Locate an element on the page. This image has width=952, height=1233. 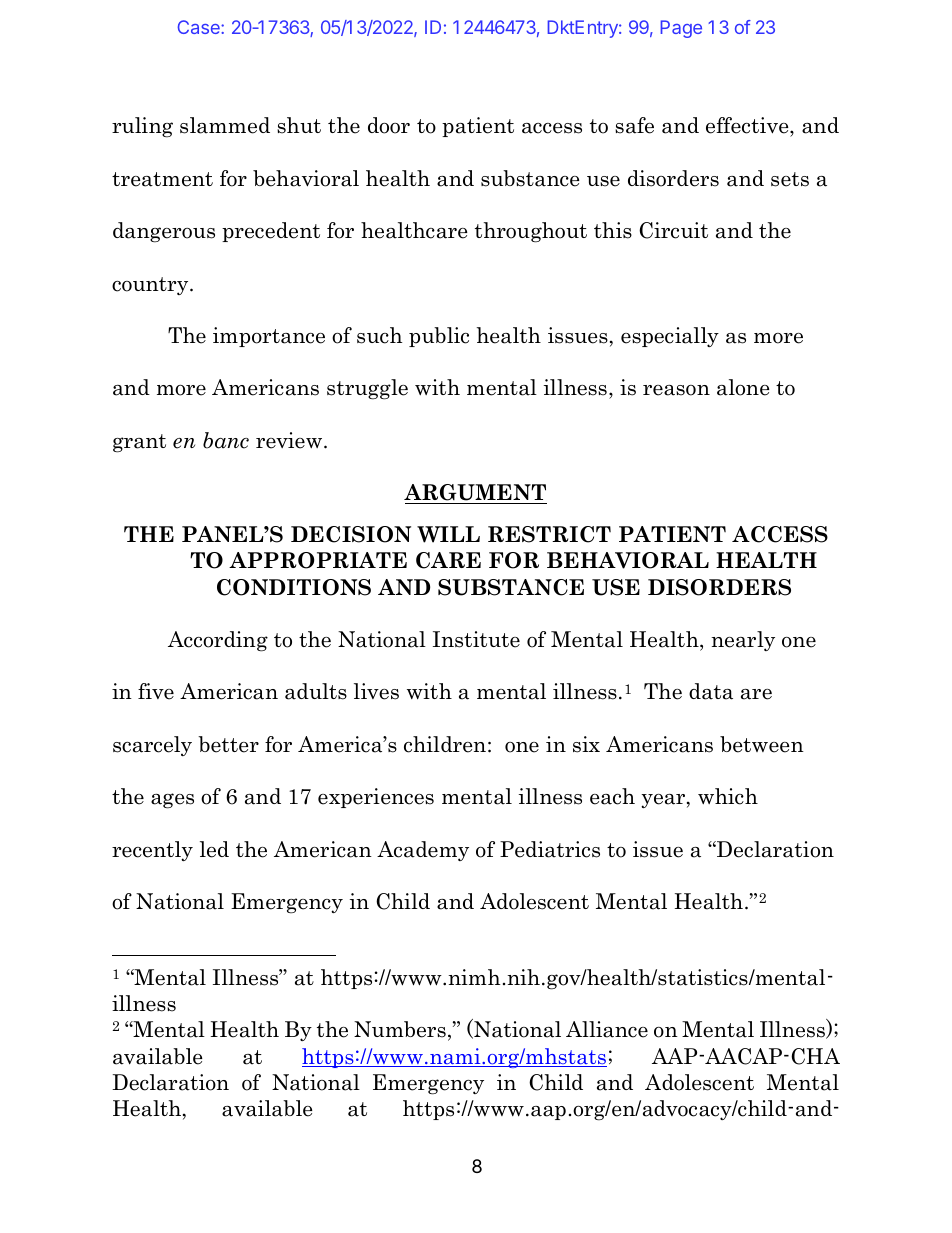
nearly is located at coordinates (743, 641).
